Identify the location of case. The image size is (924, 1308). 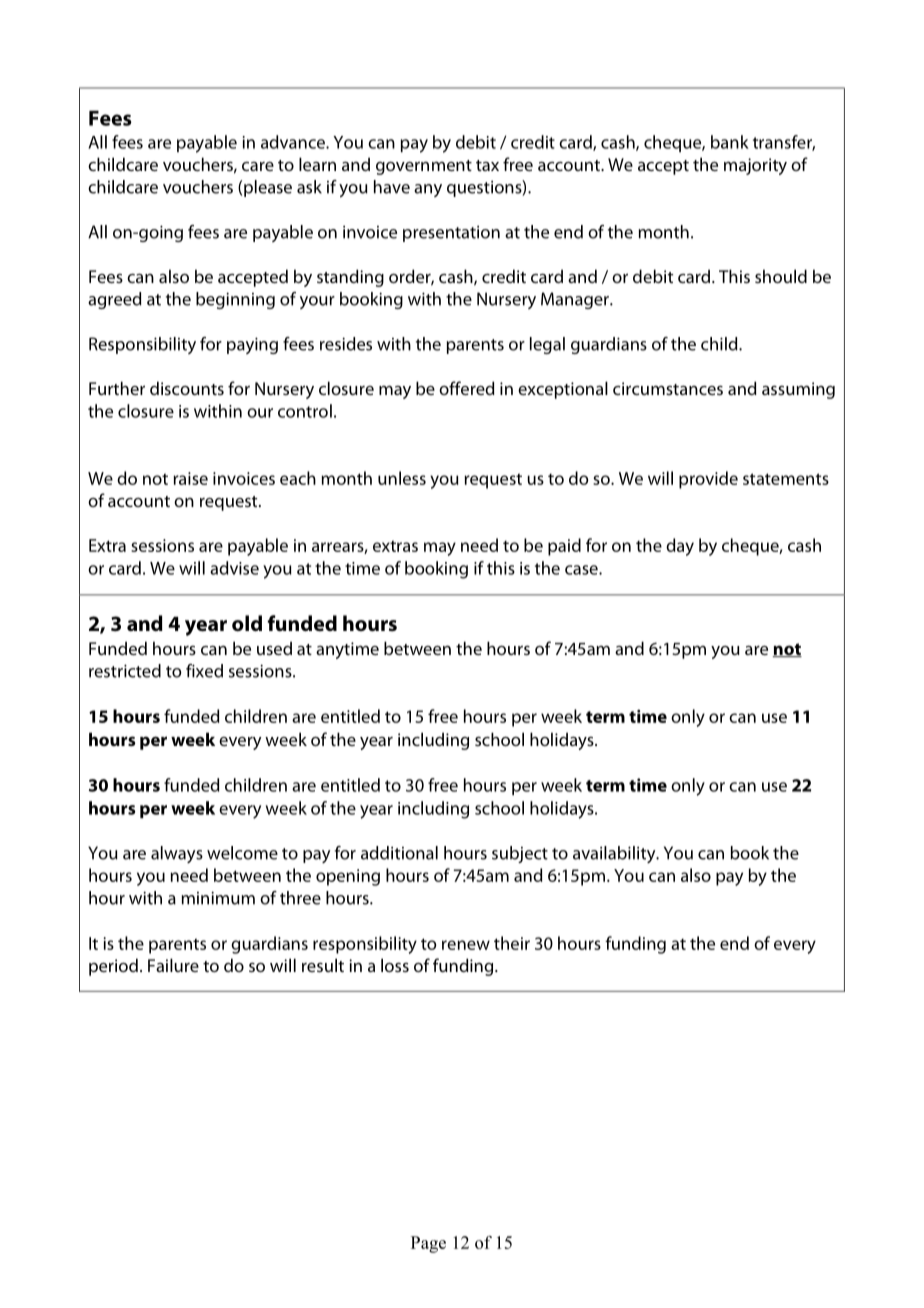
(582, 570).
